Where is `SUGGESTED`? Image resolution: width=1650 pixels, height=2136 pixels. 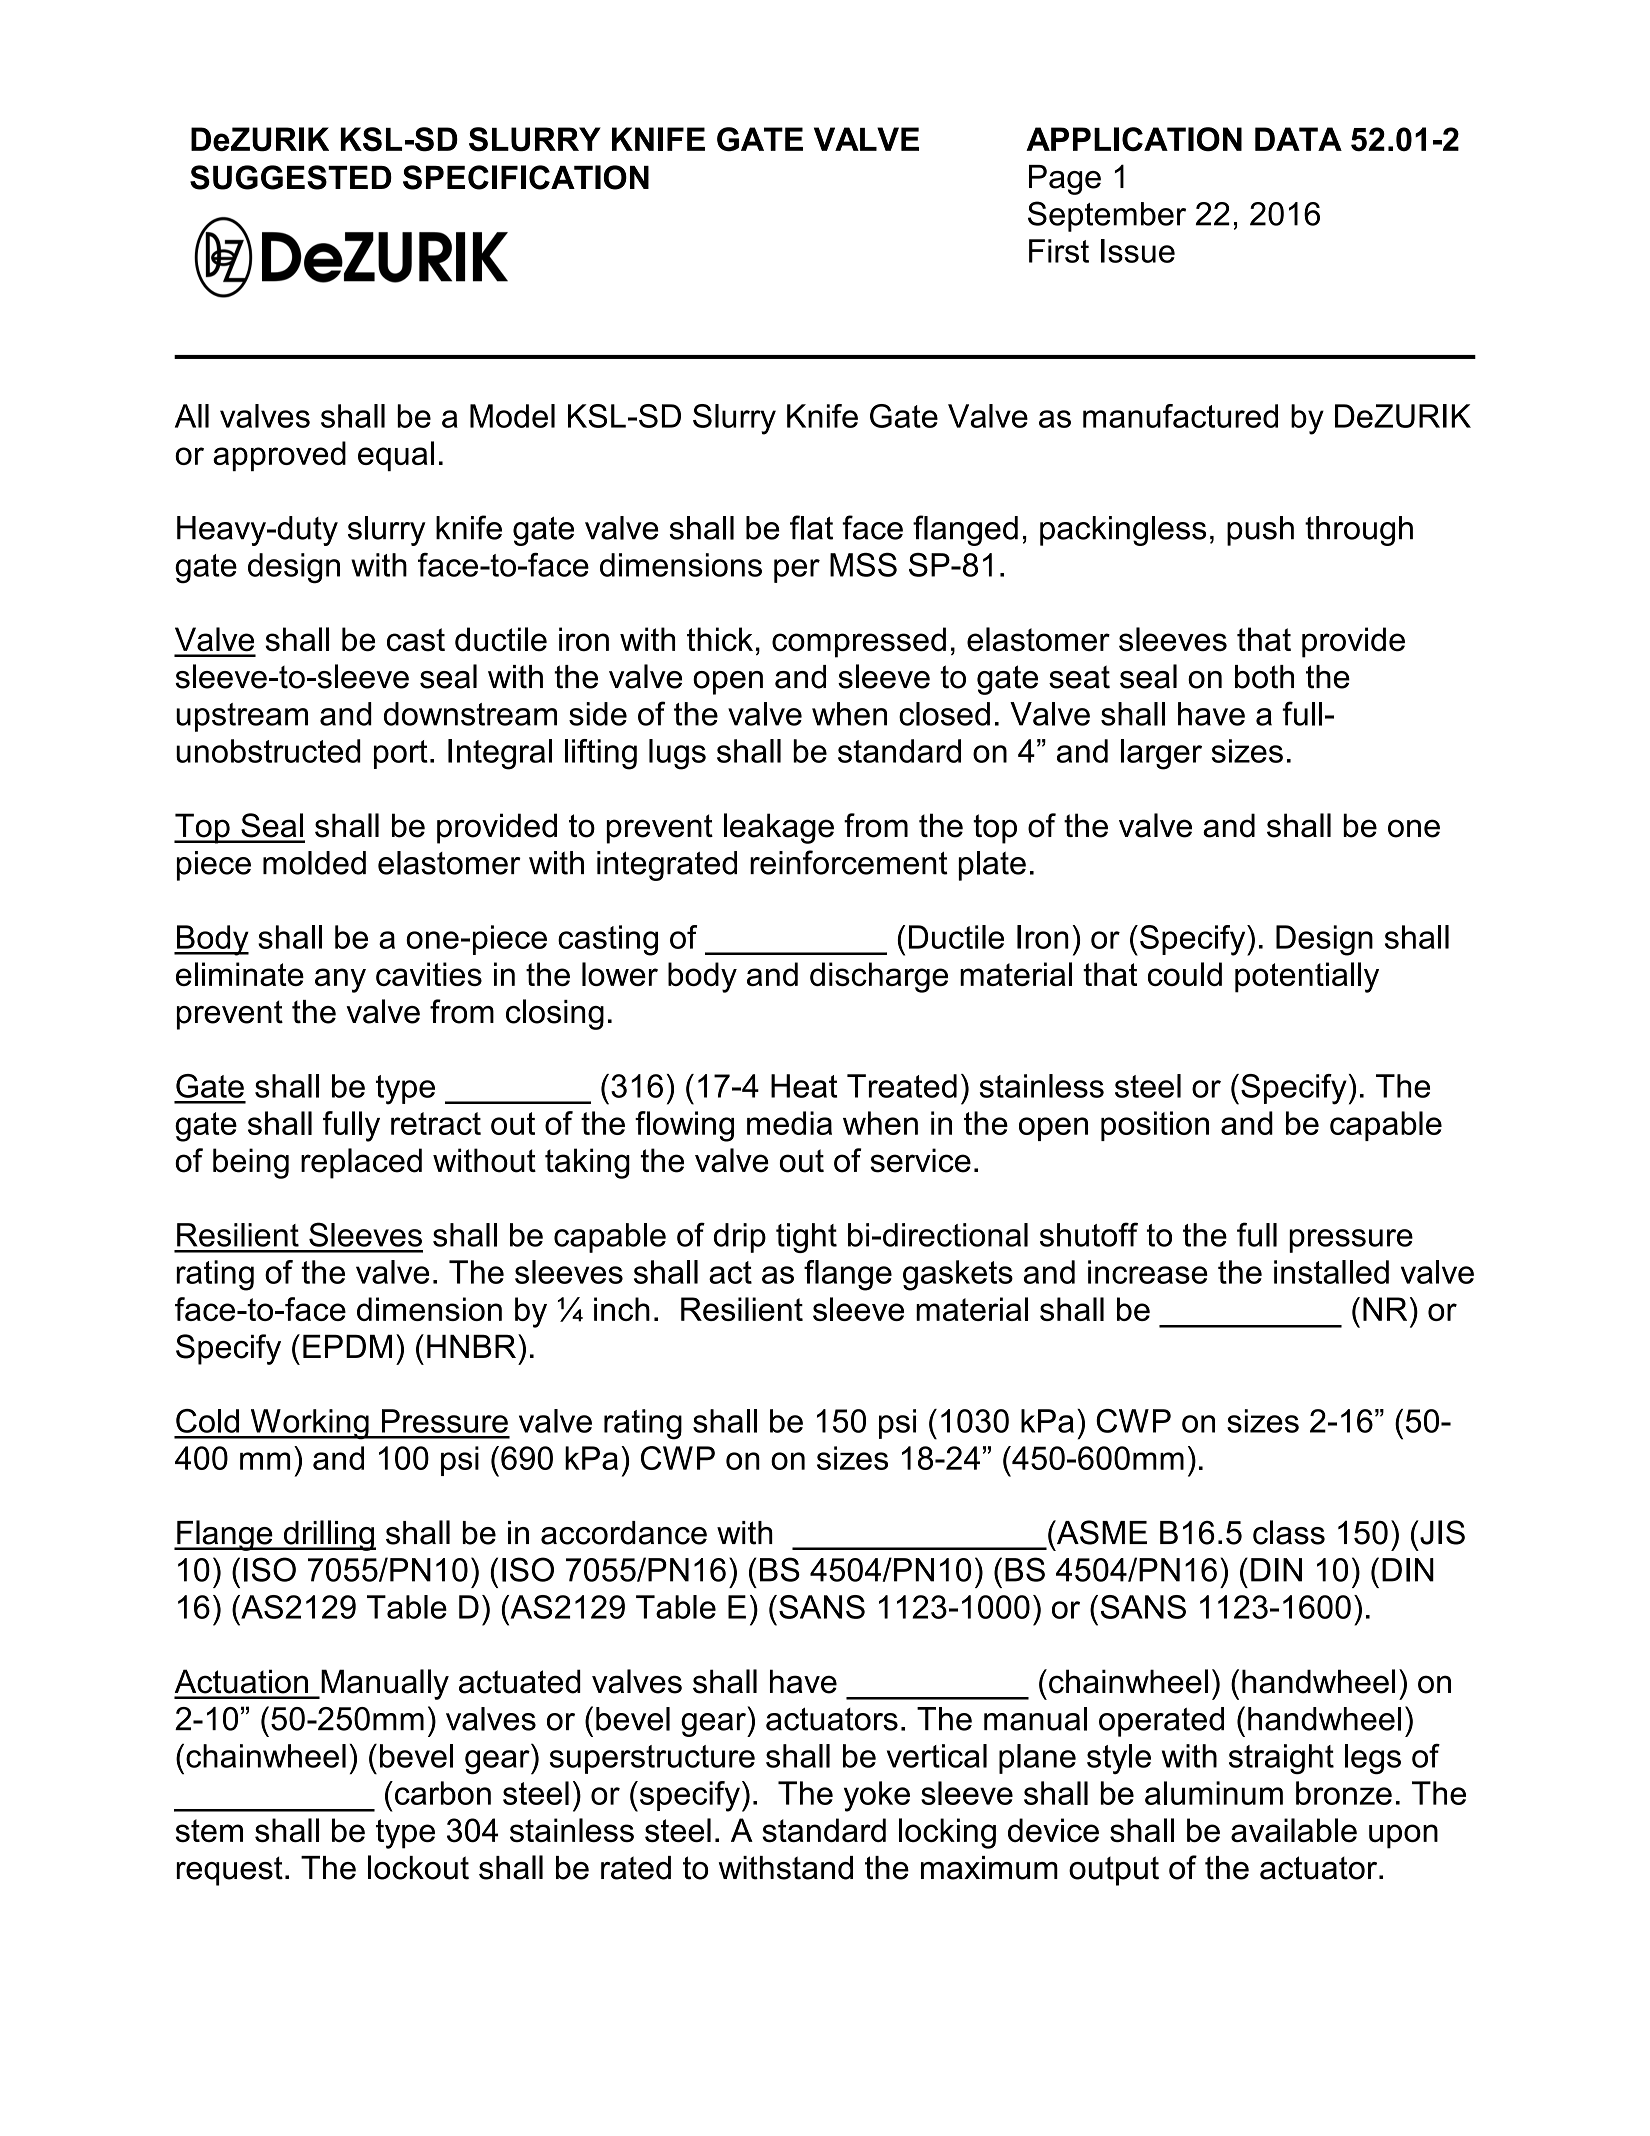 SUGGESTED is located at coordinates (291, 177).
